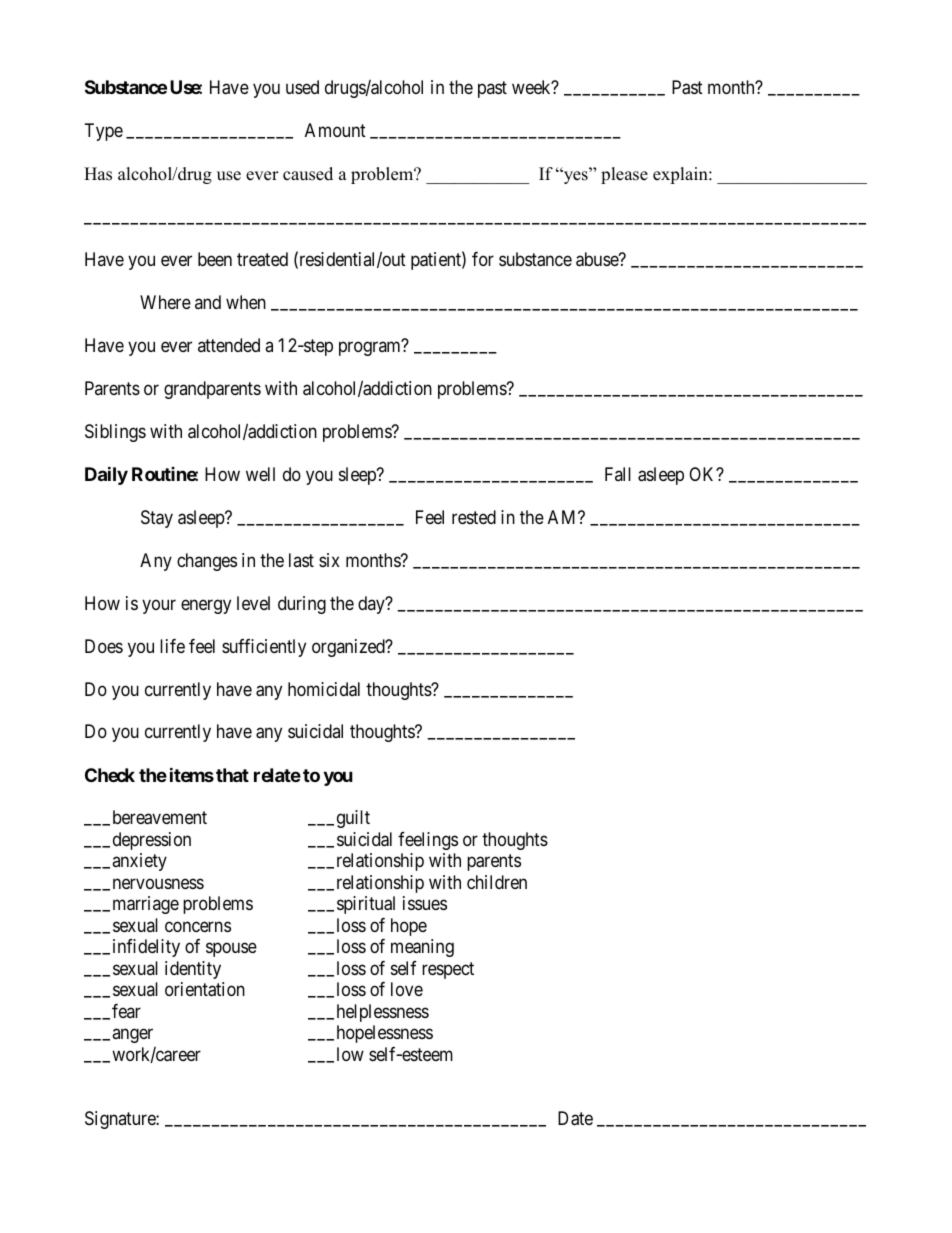 This image has width=952, height=1233. Describe the element at coordinates (474, 517) in the image. I see `rested` at that location.
